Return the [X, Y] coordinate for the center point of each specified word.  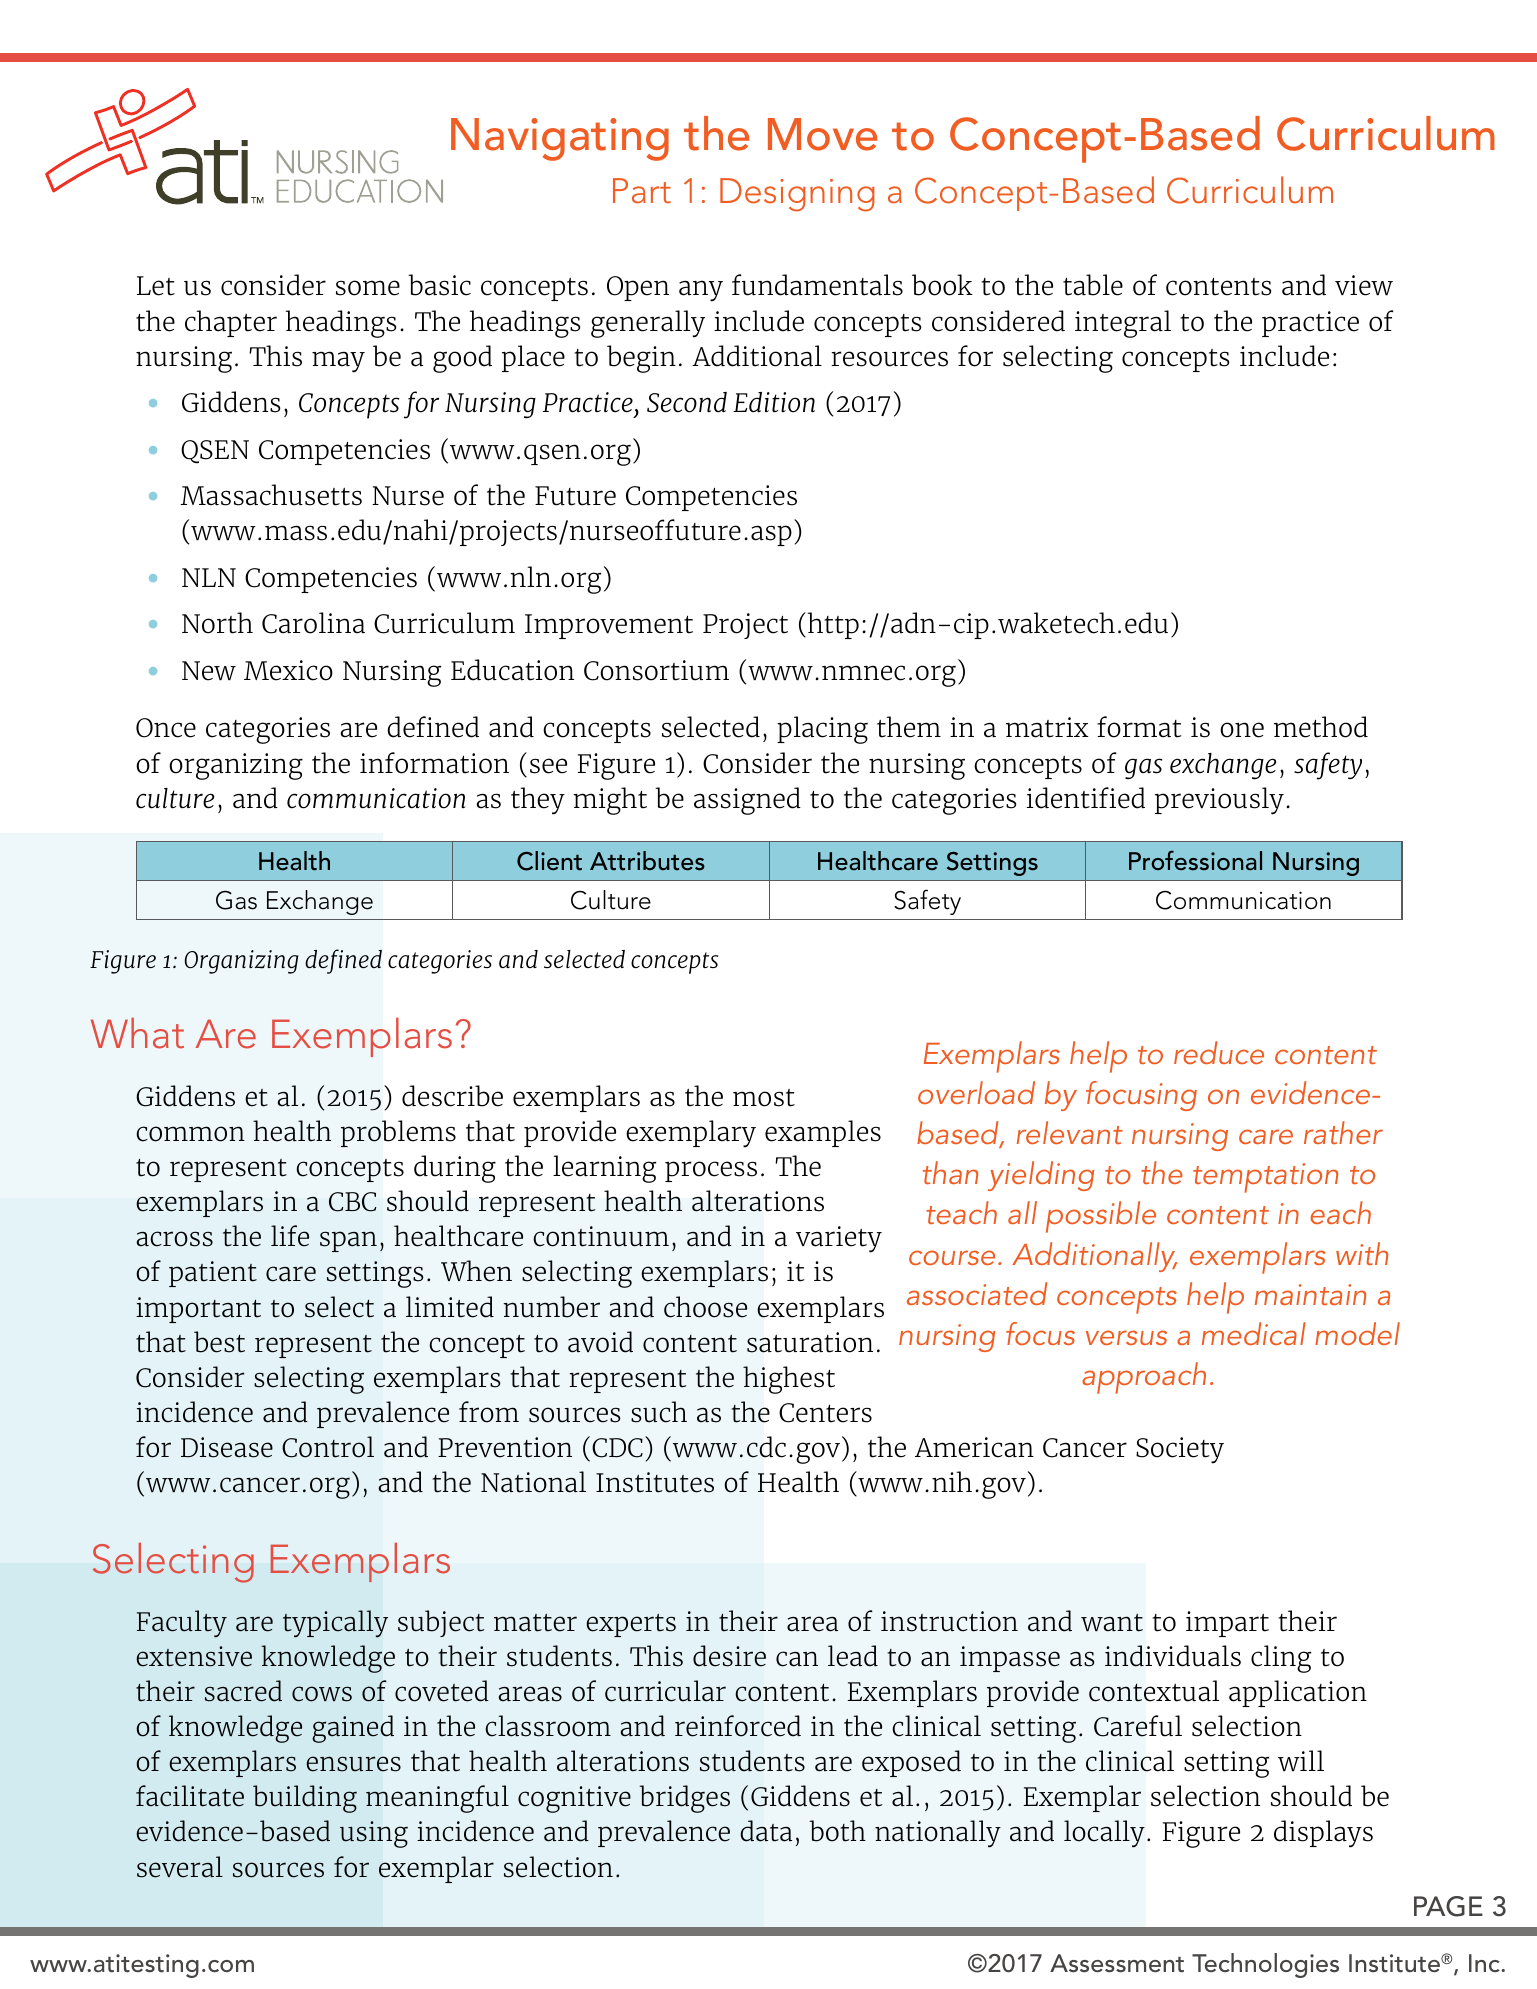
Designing [797, 195]
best [219, 1342]
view [1364, 285]
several [180, 1867]
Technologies [1265, 1965]
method [1321, 727]
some [368, 288]
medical [1254, 1333]
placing [822, 730]
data [766, 1831]
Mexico [288, 670]
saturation [810, 1342]
